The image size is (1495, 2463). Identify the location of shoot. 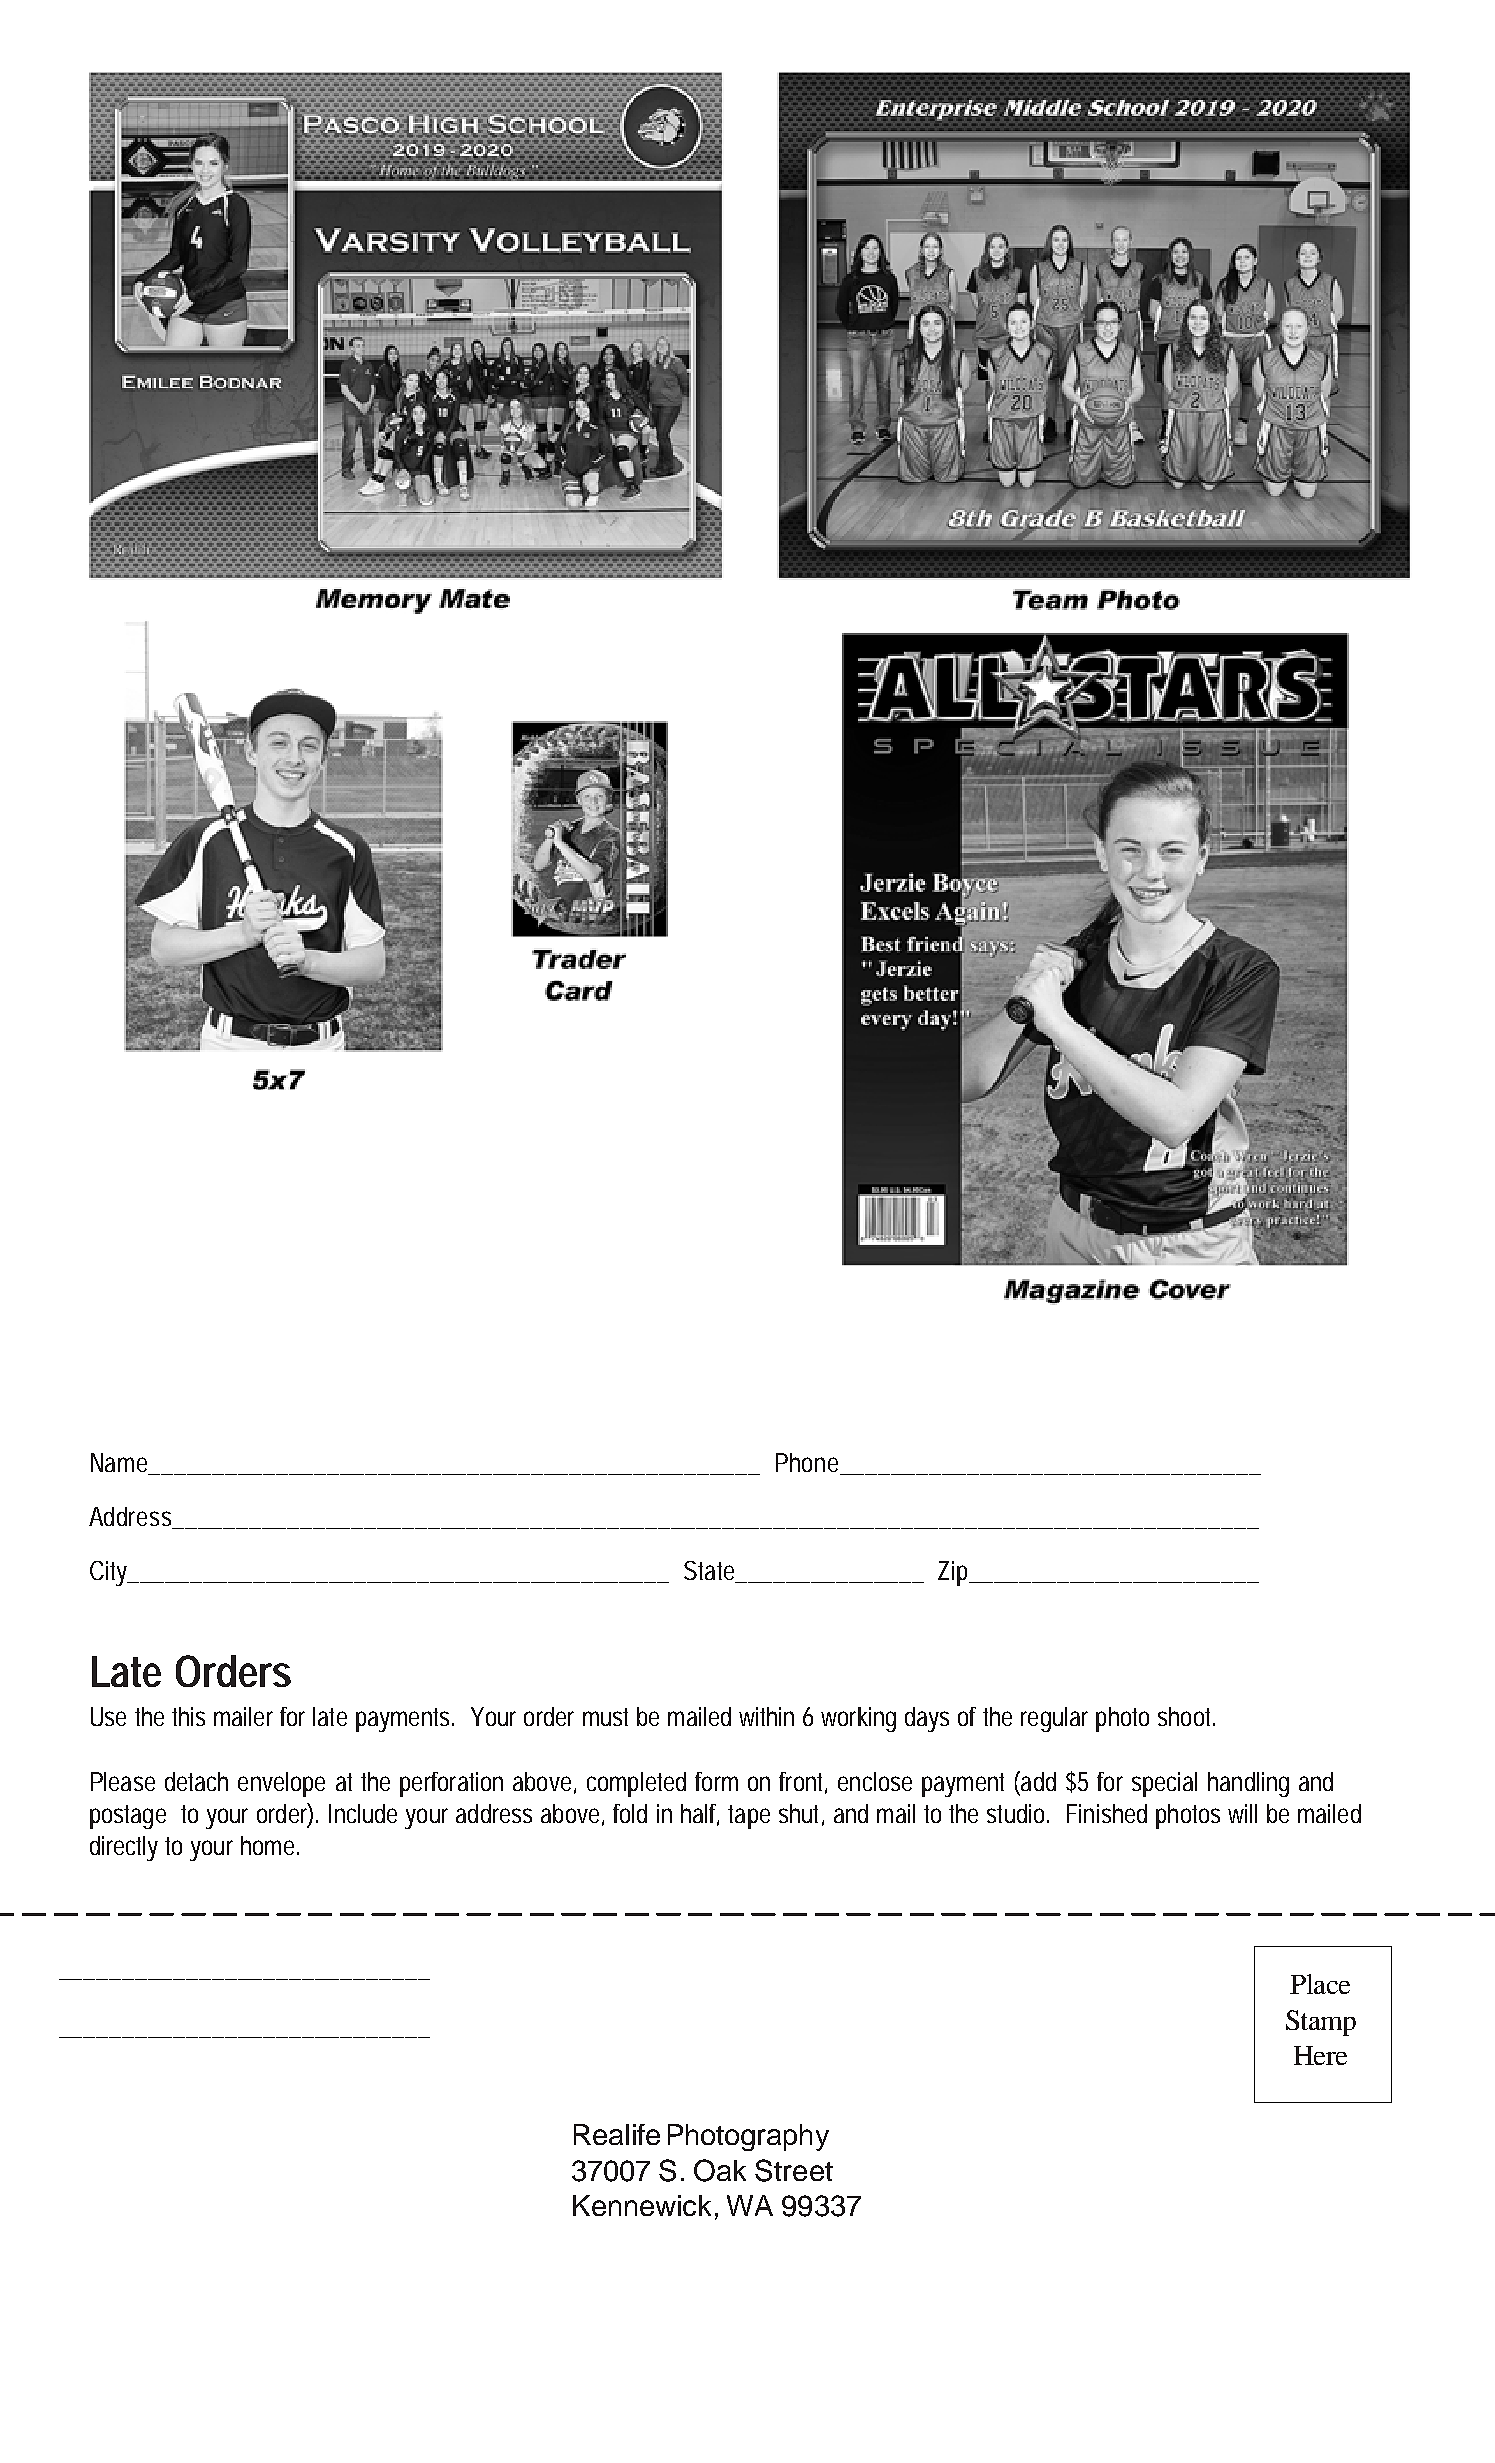
(1186, 1716).
